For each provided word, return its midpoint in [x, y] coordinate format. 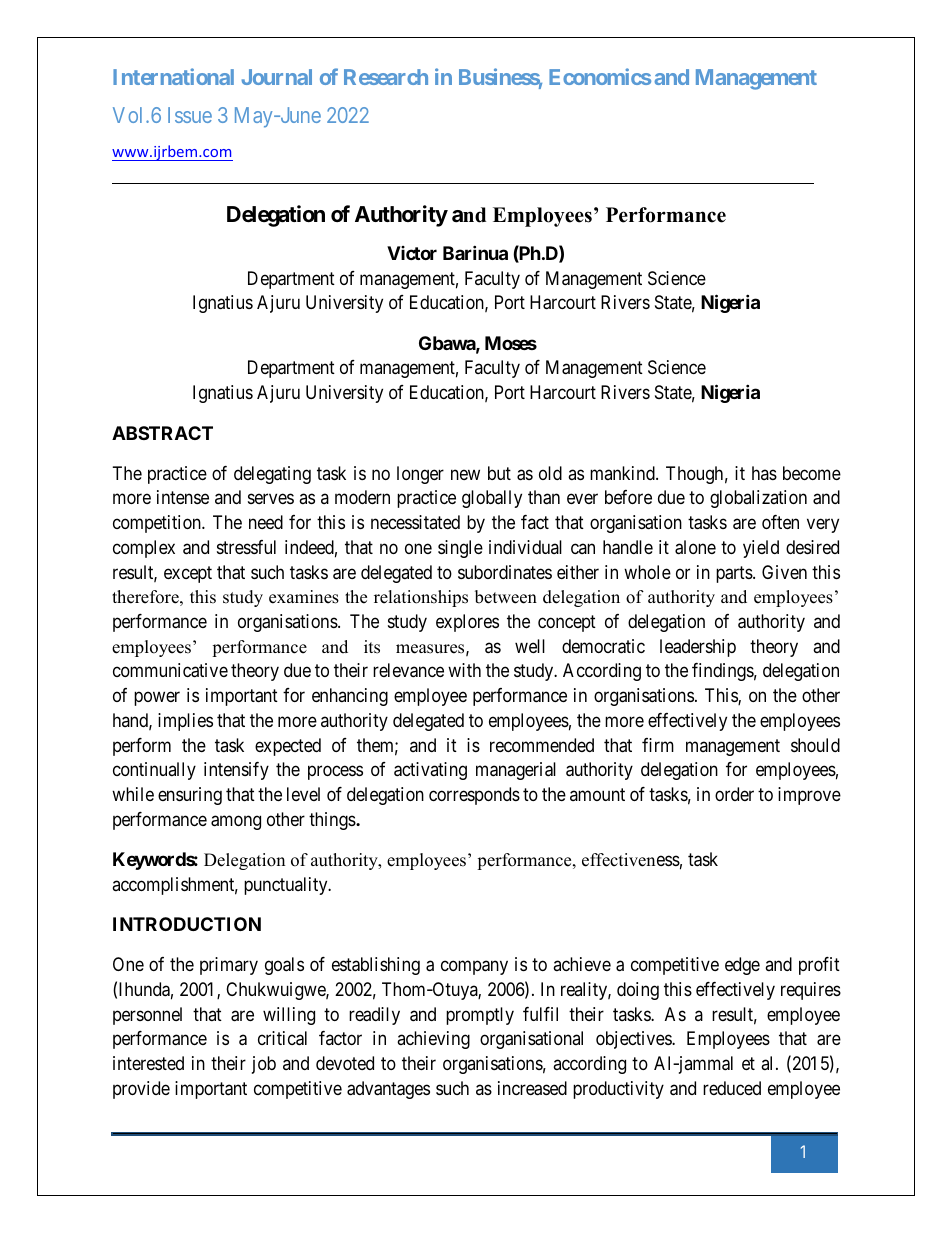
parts [734, 574]
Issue [190, 115]
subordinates [505, 572]
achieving [433, 1040]
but [499, 473]
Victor [412, 253]
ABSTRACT [162, 433]
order [734, 794]
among [236, 822]
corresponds [474, 796]
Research [386, 77]
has [764, 473]
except [188, 574]
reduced [732, 1088]
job [264, 1065]
